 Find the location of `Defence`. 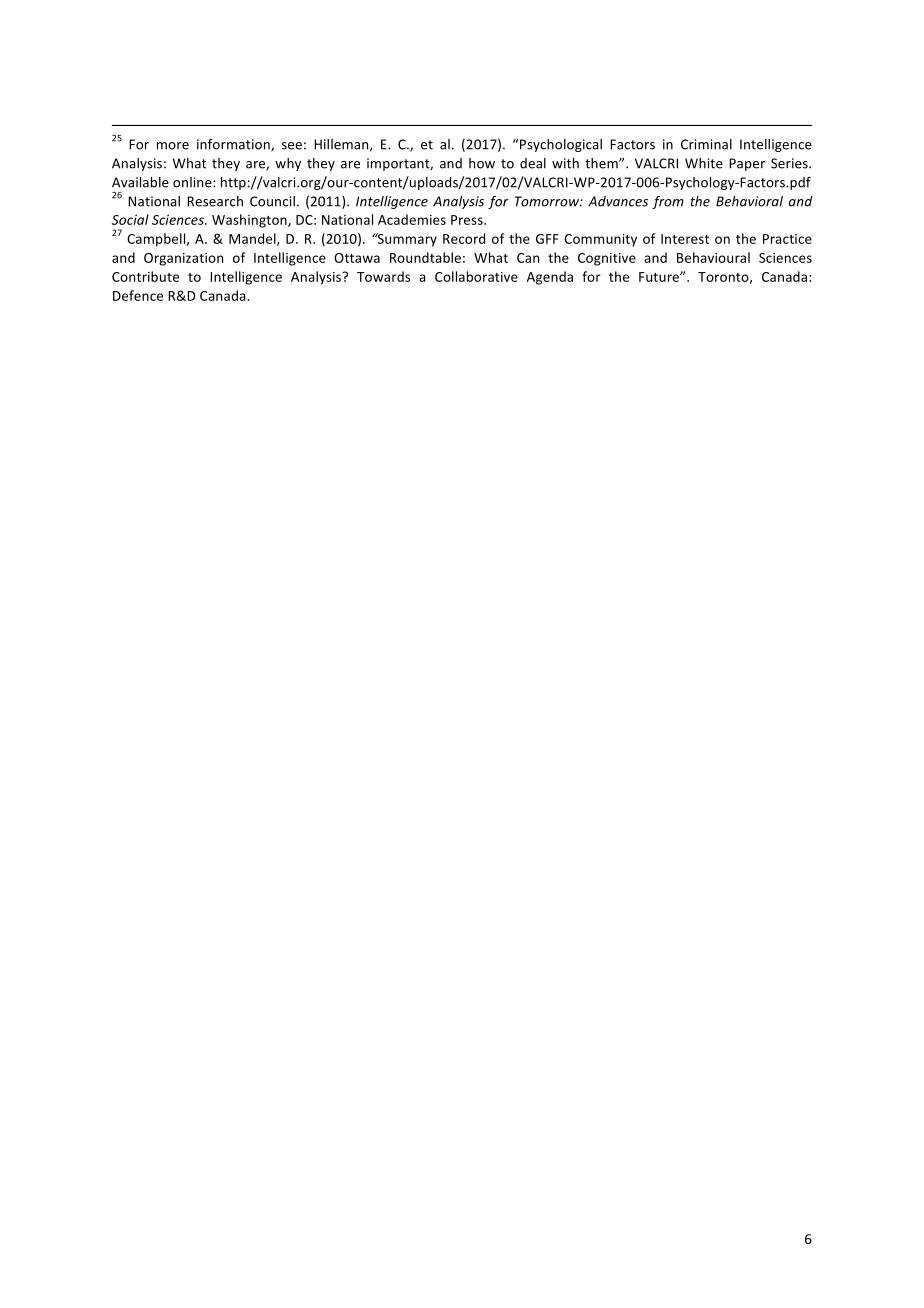

Defence is located at coordinates (138, 295).
